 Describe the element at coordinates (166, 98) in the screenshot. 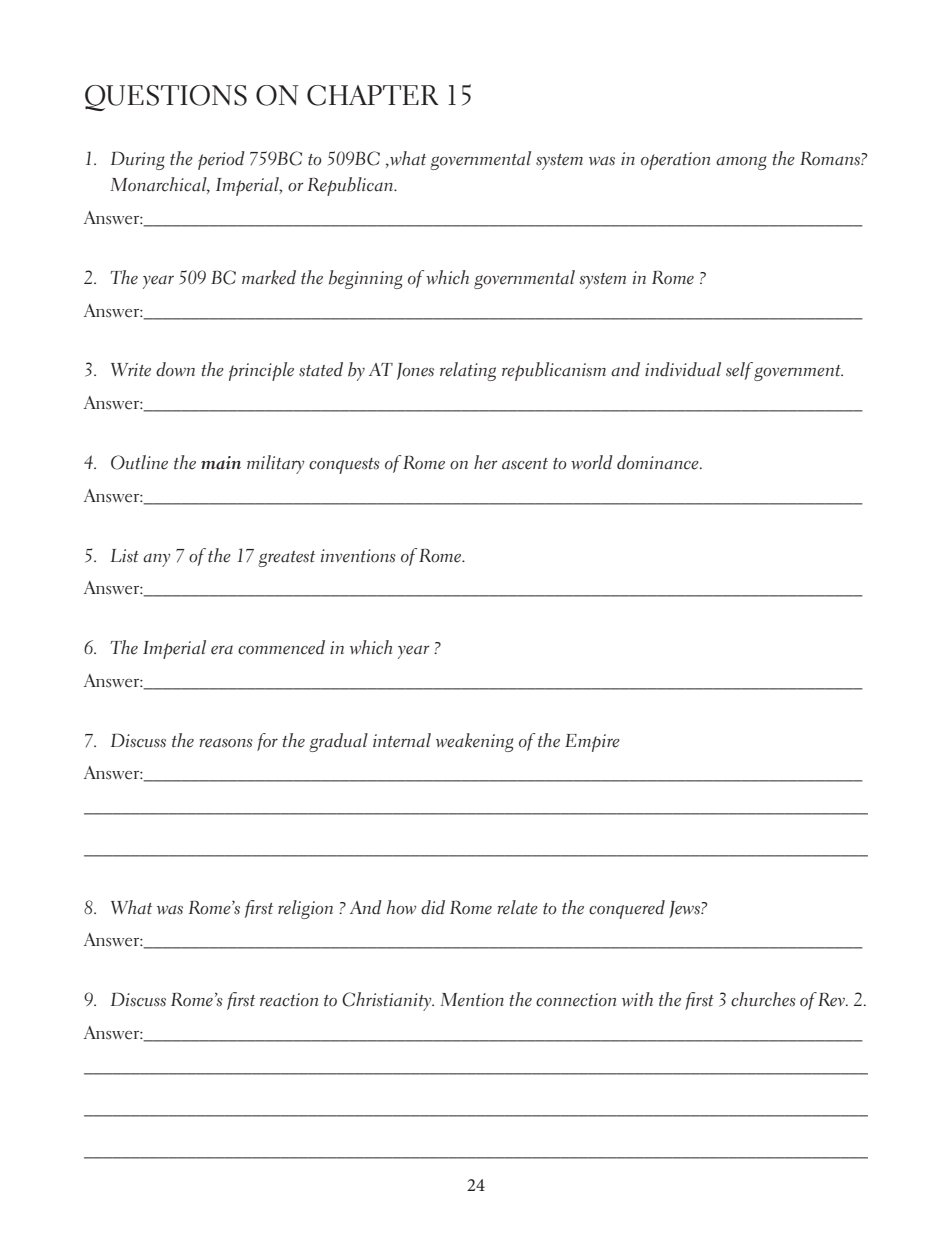

I see `QUESTIONS` at that location.
